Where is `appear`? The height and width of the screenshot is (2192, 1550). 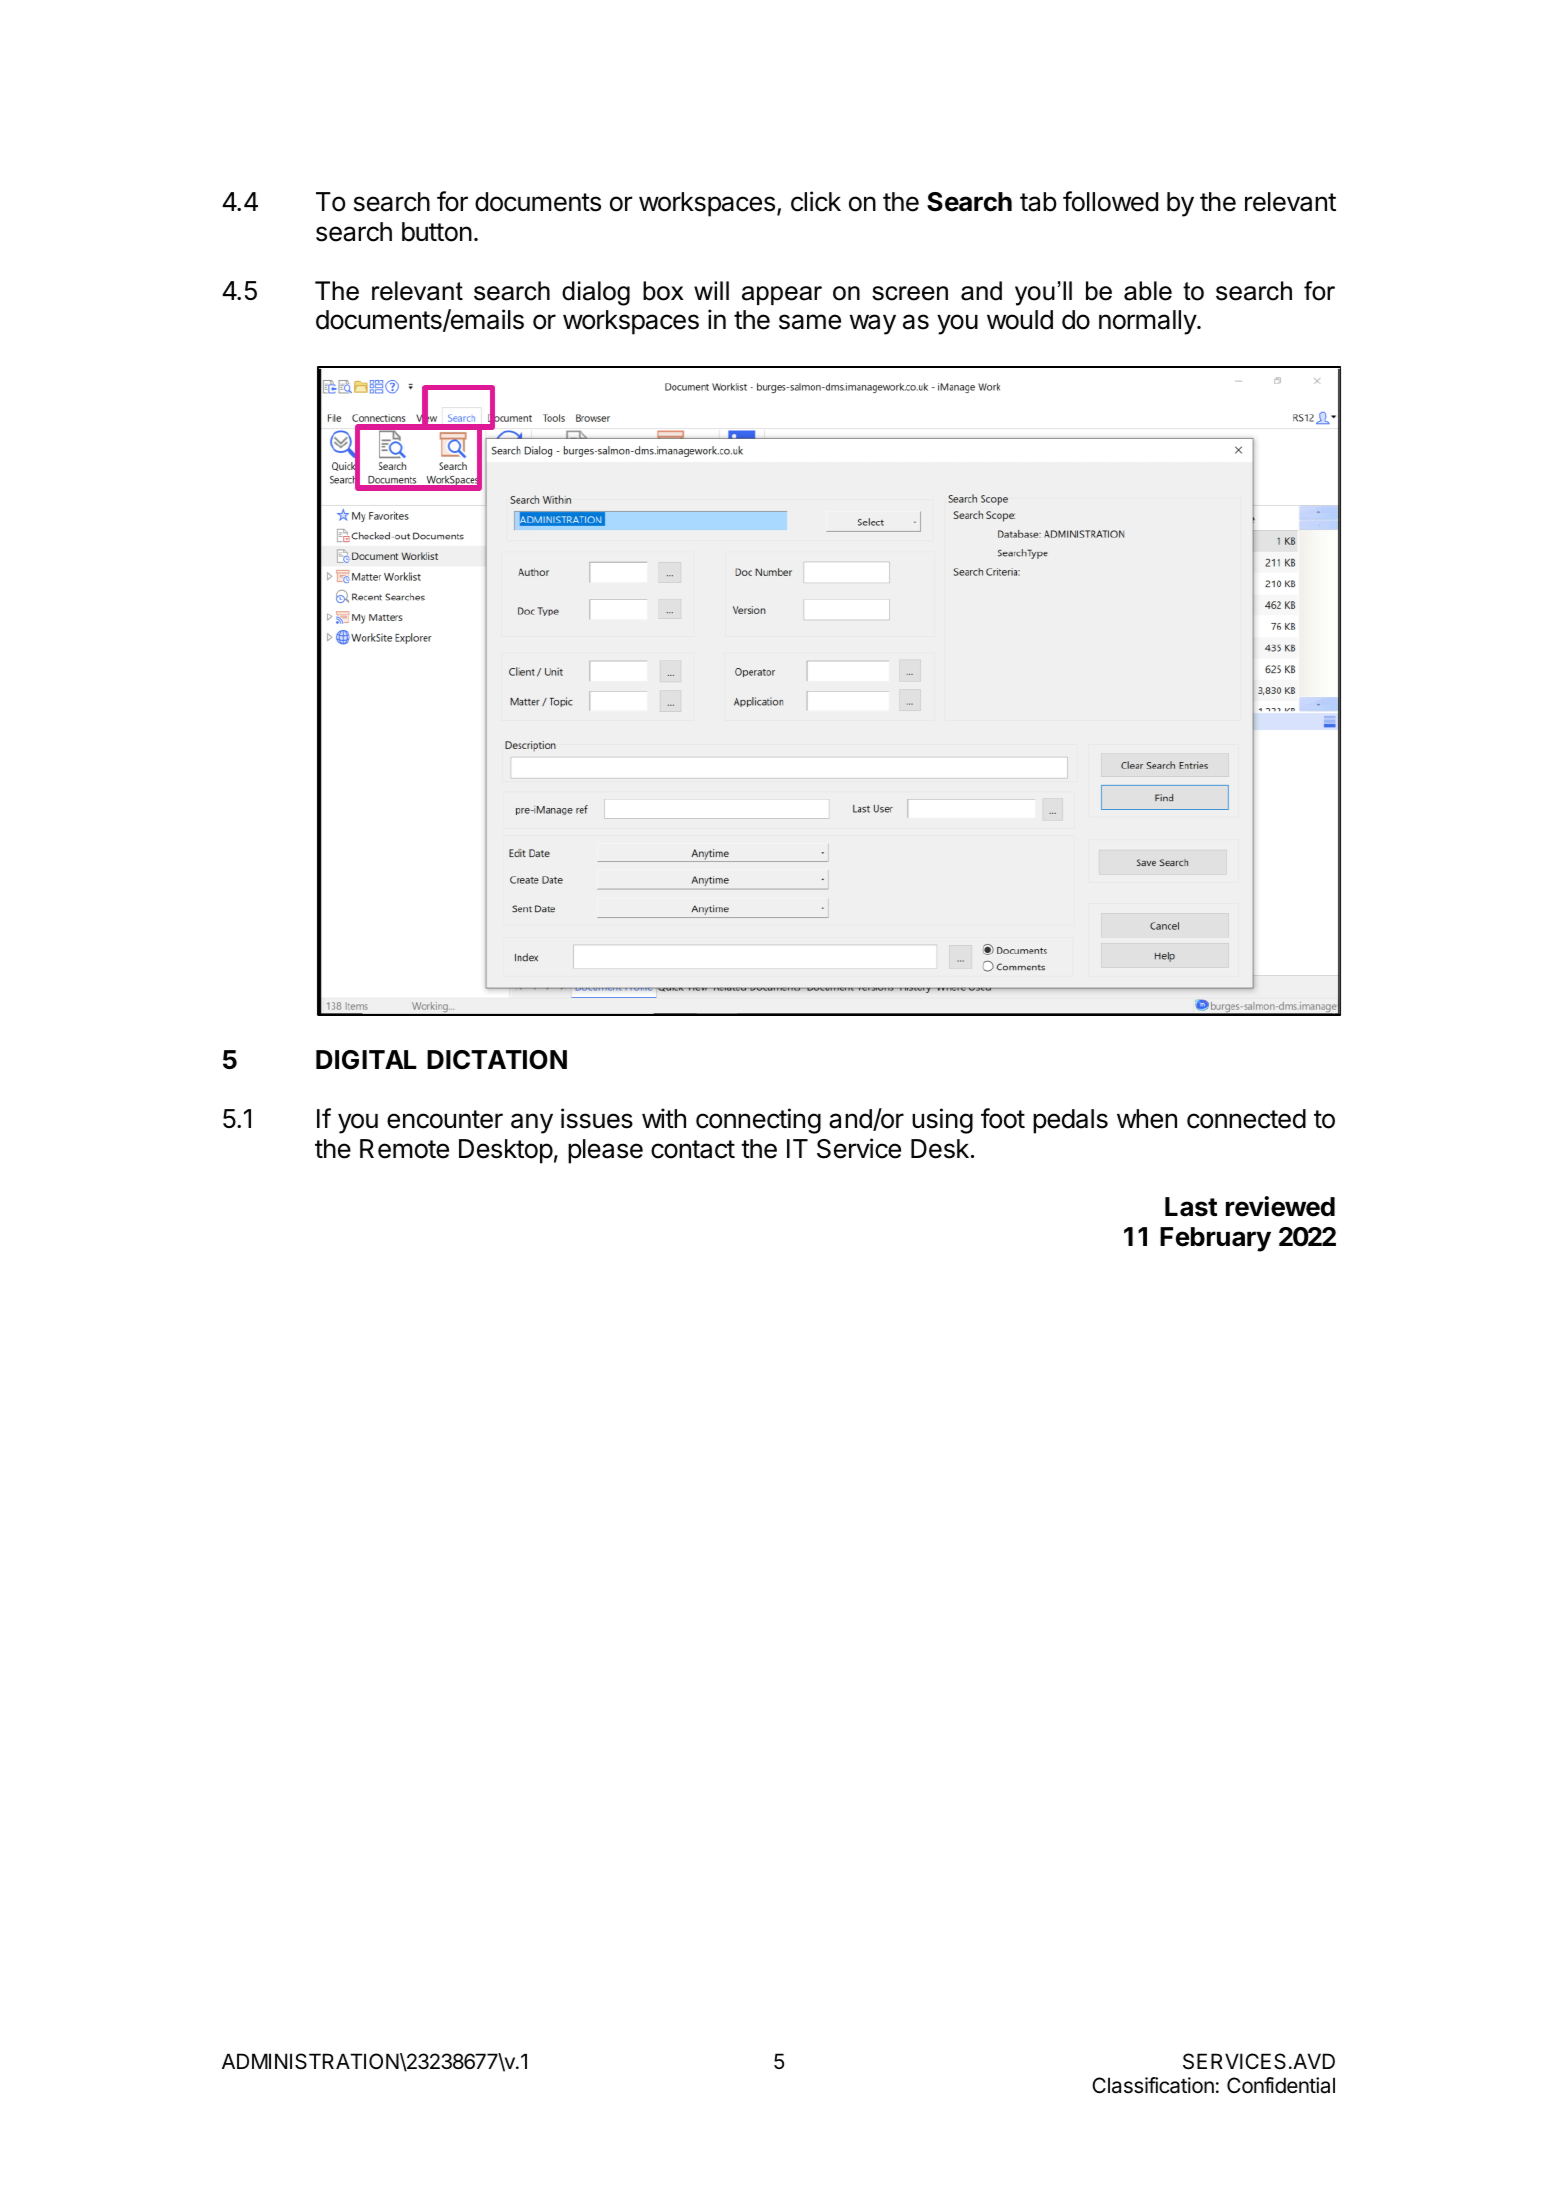 appear is located at coordinates (782, 295).
